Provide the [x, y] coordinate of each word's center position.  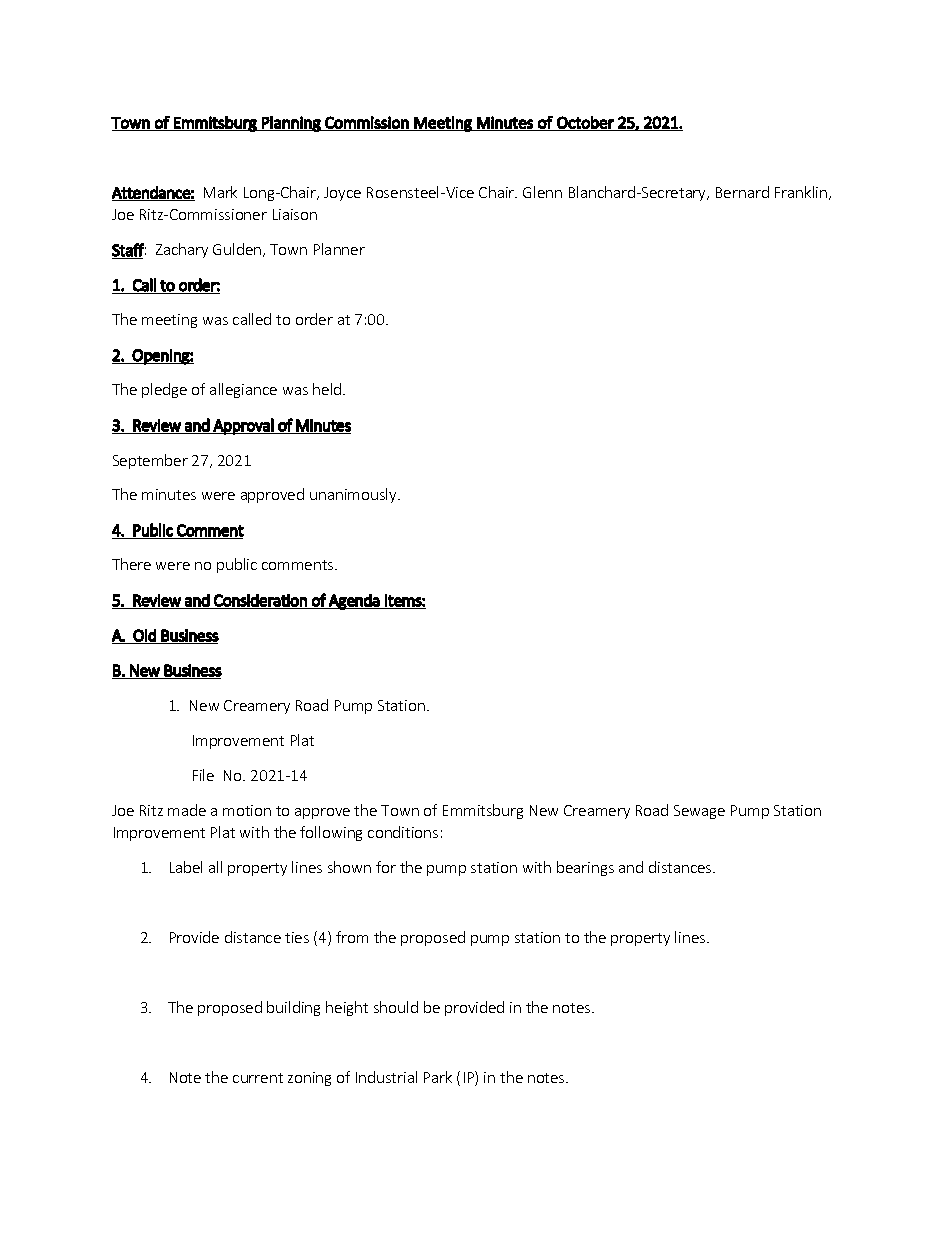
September [150, 461]
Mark [220, 192]
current [258, 1078]
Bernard [742, 192]
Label [186, 867]
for [386, 867]
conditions [403, 832]
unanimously [354, 495]
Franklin [802, 193]
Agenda [354, 602]
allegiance [243, 390]
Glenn [542, 192]
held [328, 389]
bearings [585, 868]
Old [145, 636]
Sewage [699, 812]
